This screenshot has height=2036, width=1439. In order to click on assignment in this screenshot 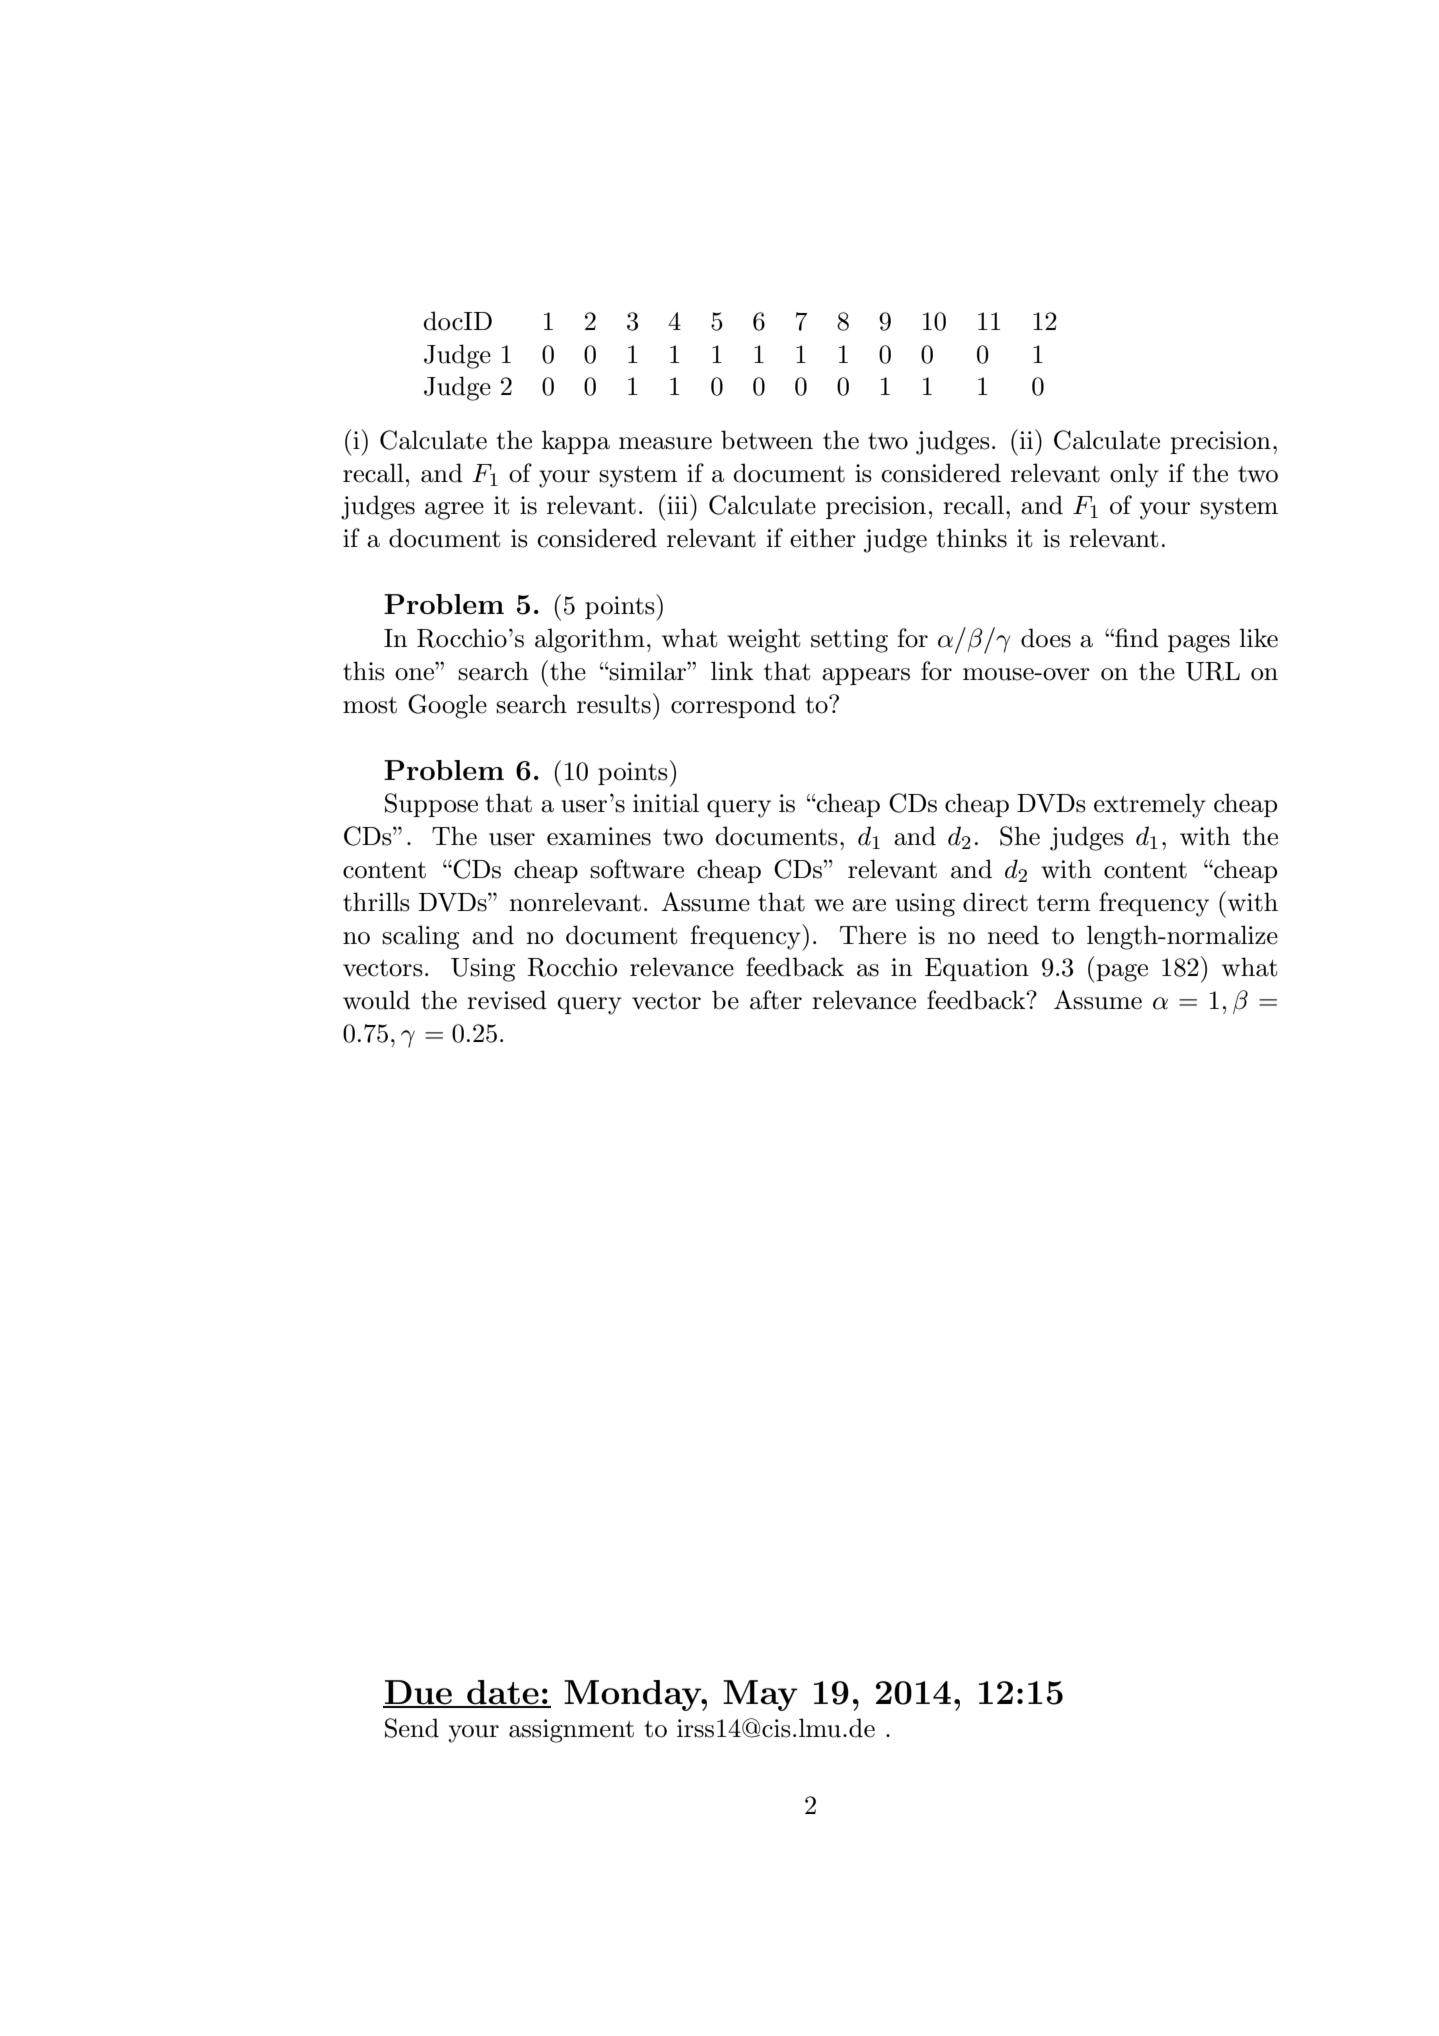, I will do `click(571, 1731)`.
